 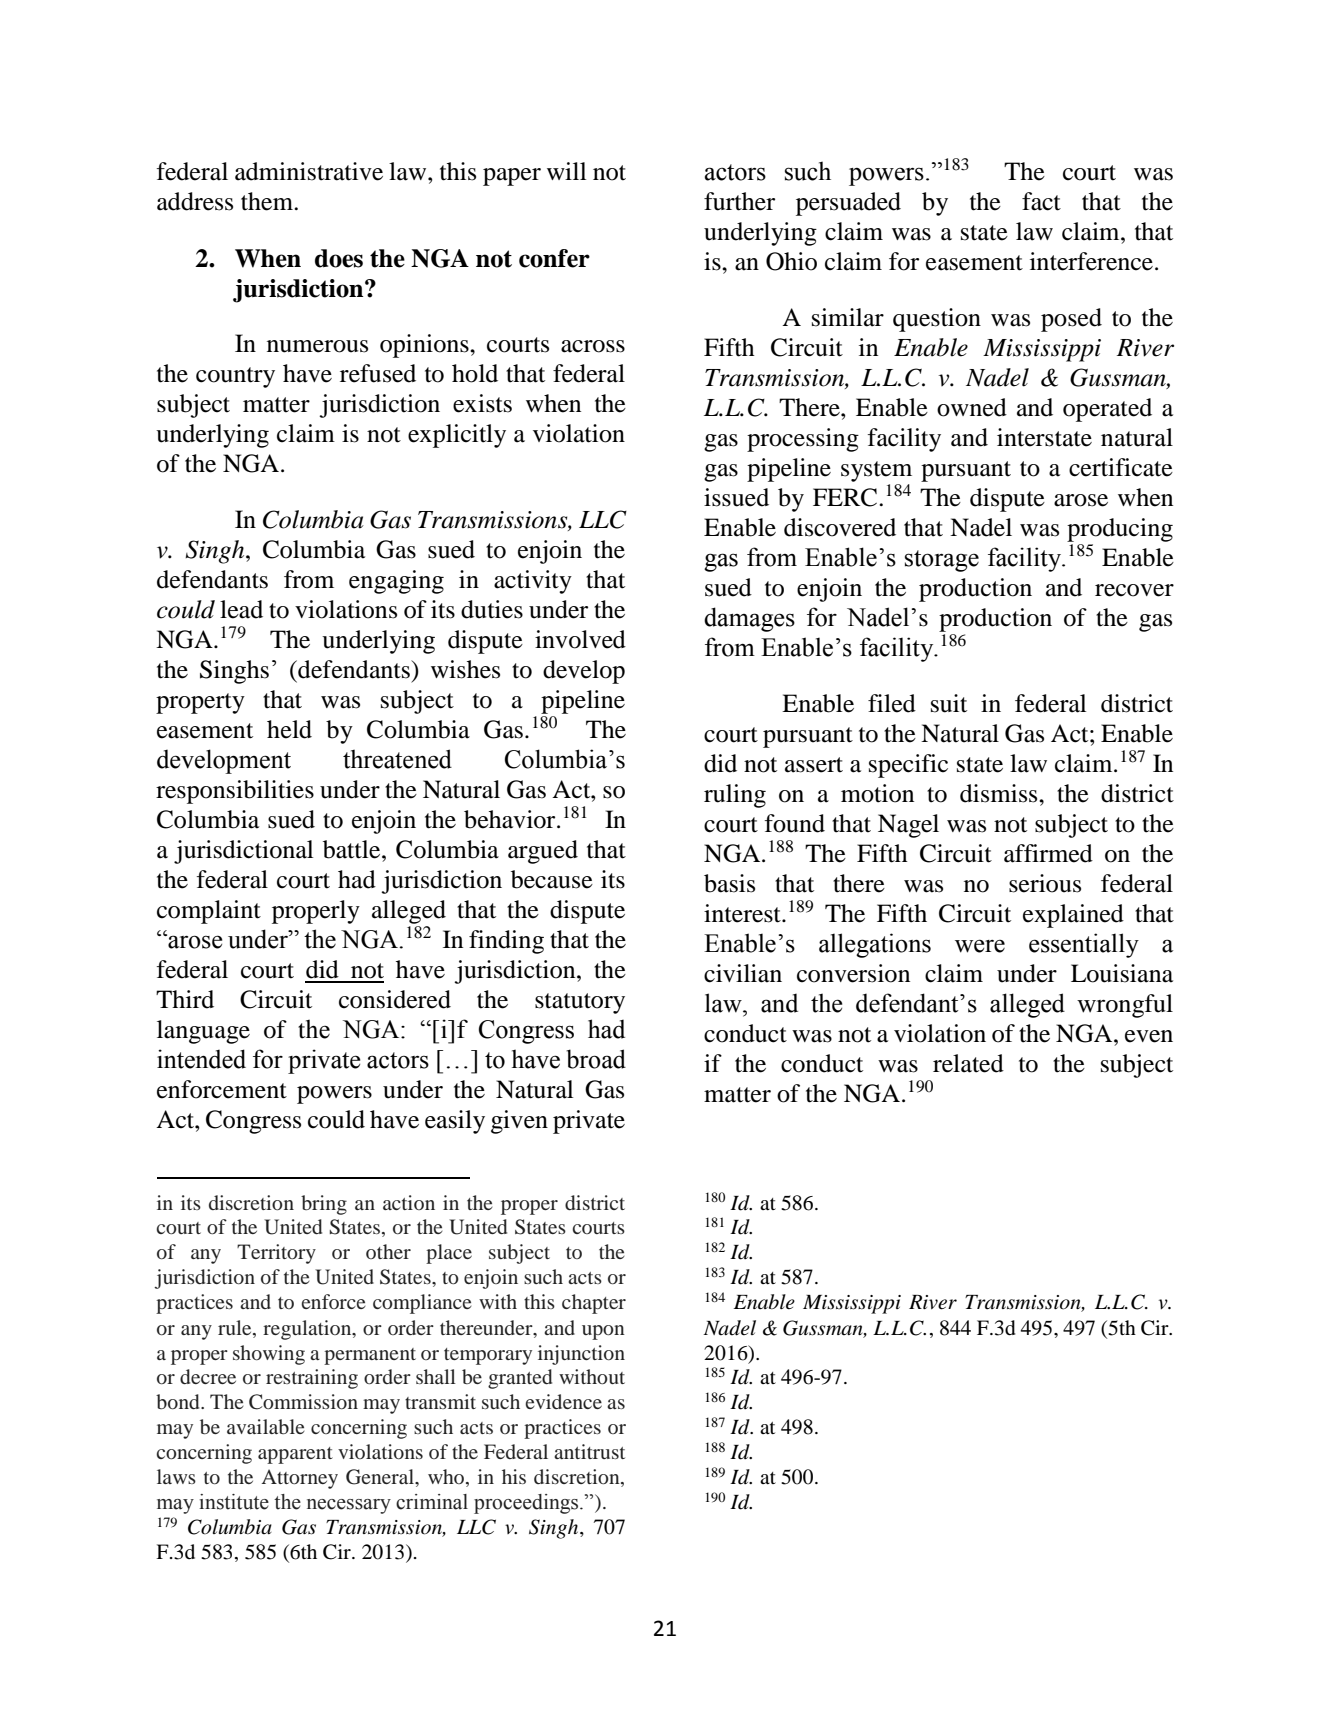 I want to click on involved, so click(x=580, y=639).
